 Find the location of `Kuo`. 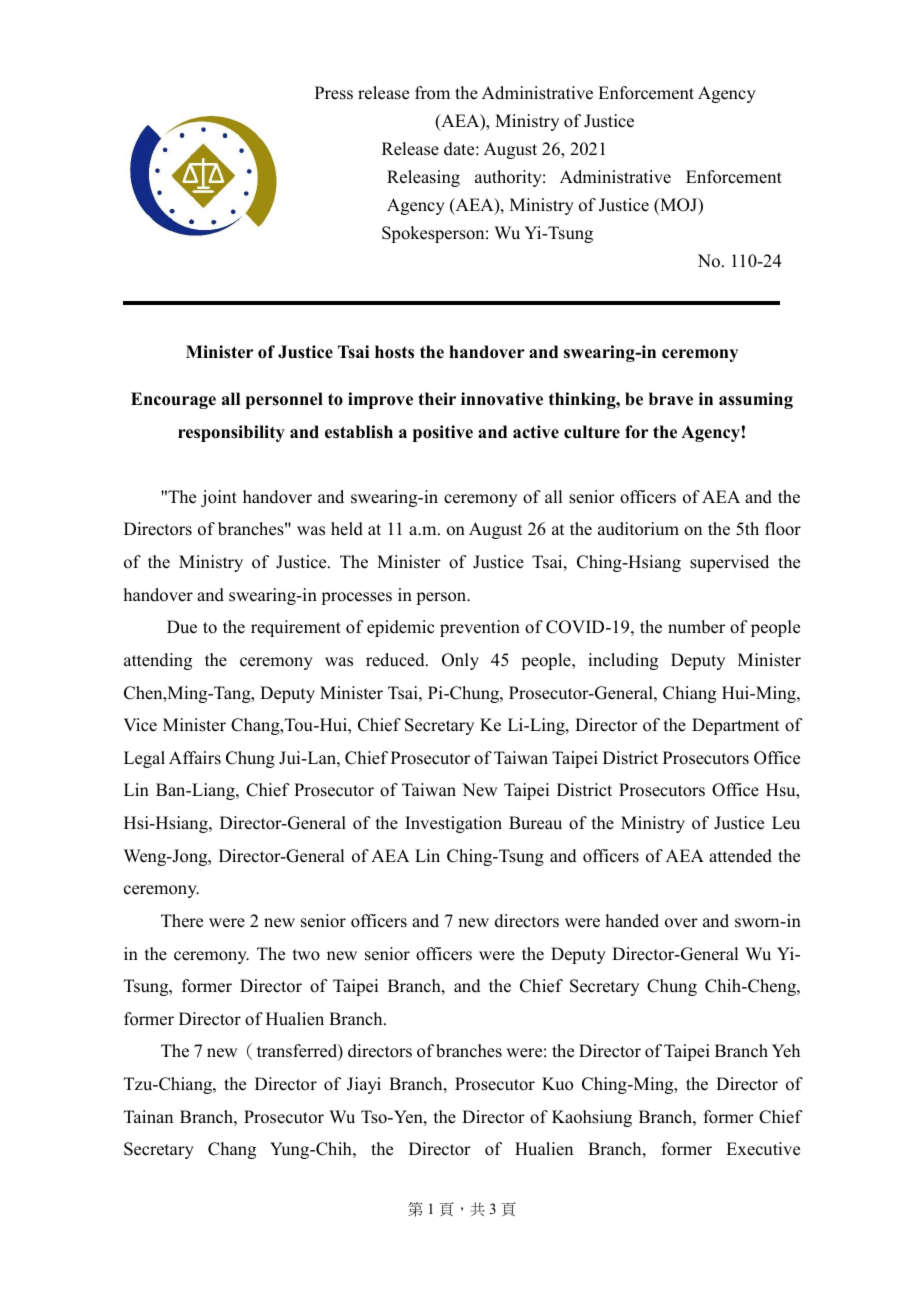

Kuo is located at coordinates (557, 1084).
